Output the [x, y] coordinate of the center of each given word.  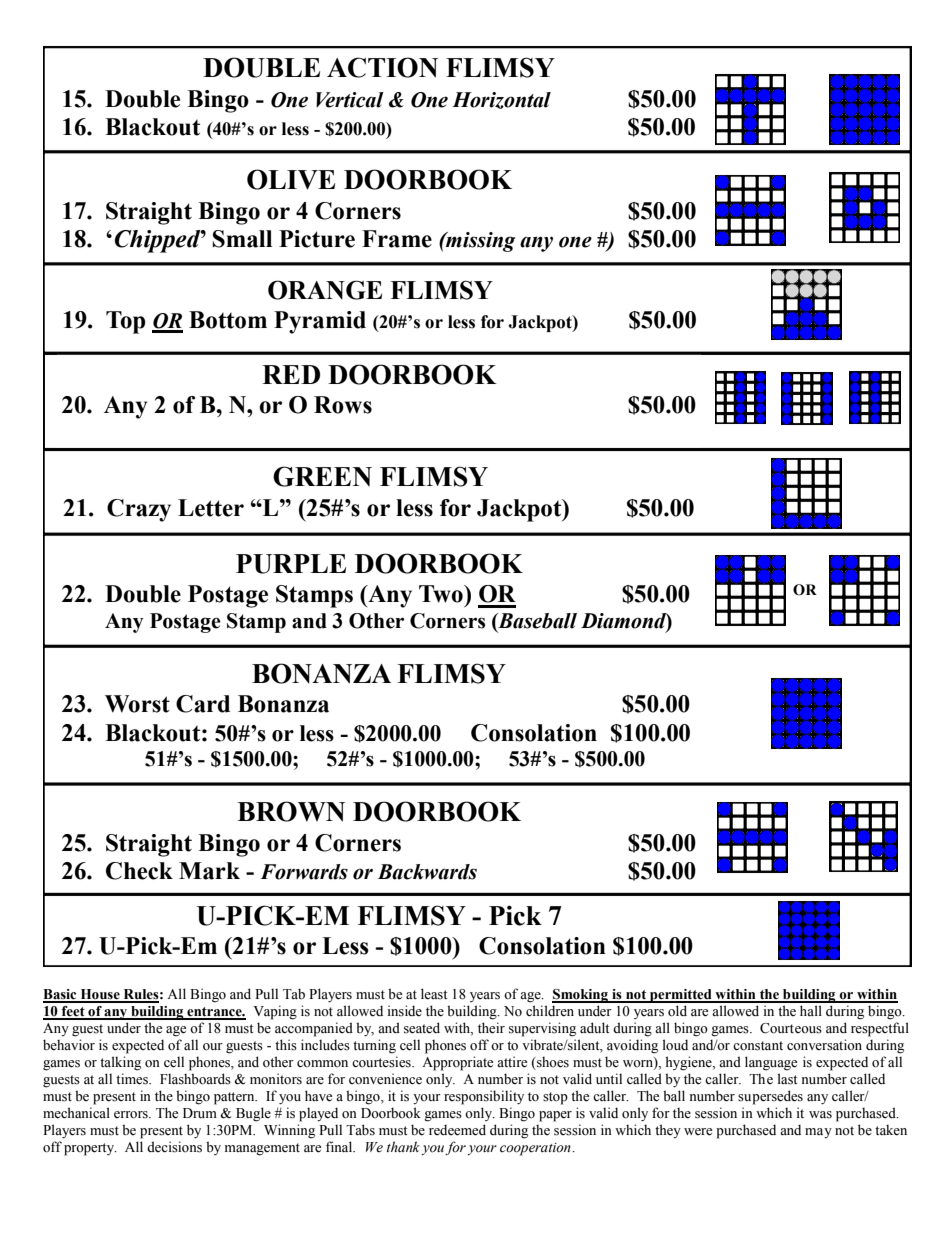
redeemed [457, 1130]
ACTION [382, 67]
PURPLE [291, 564]
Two [442, 594]
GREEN [322, 476]
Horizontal [501, 100]
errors [132, 1115]
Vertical [350, 100]
